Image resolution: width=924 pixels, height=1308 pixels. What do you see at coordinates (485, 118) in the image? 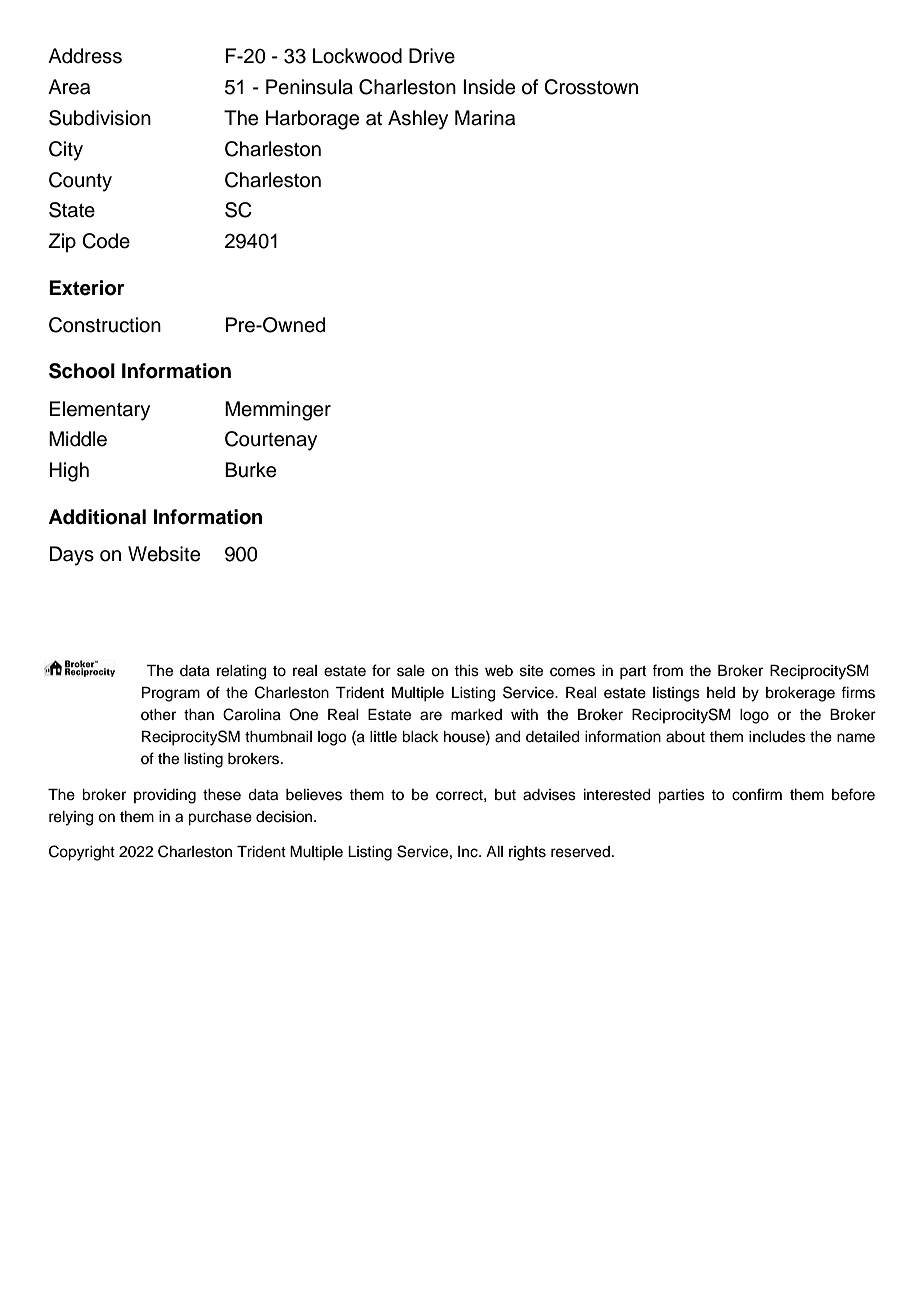
I see `Marina` at bounding box center [485, 118].
